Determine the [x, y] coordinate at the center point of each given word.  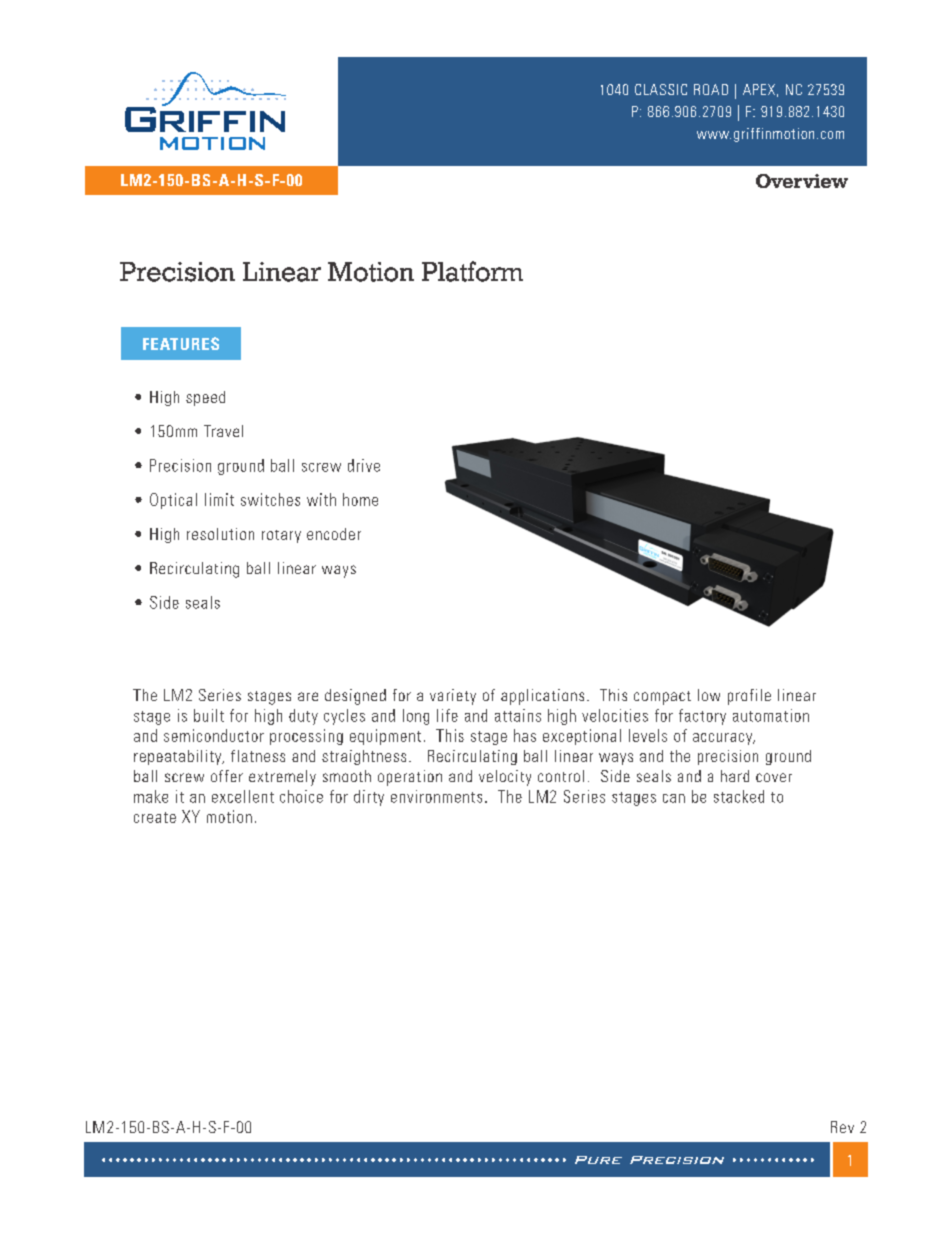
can [674, 798]
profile [749, 697]
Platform [472, 271]
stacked [739, 796]
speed [205, 398]
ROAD [711, 89]
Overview [802, 181]
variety [453, 697]
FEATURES [181, 343]
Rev [842, 1127]
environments [436, 796]
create [155, 817]
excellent [243, 796]
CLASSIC [661, 89]
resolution [220, 534]
